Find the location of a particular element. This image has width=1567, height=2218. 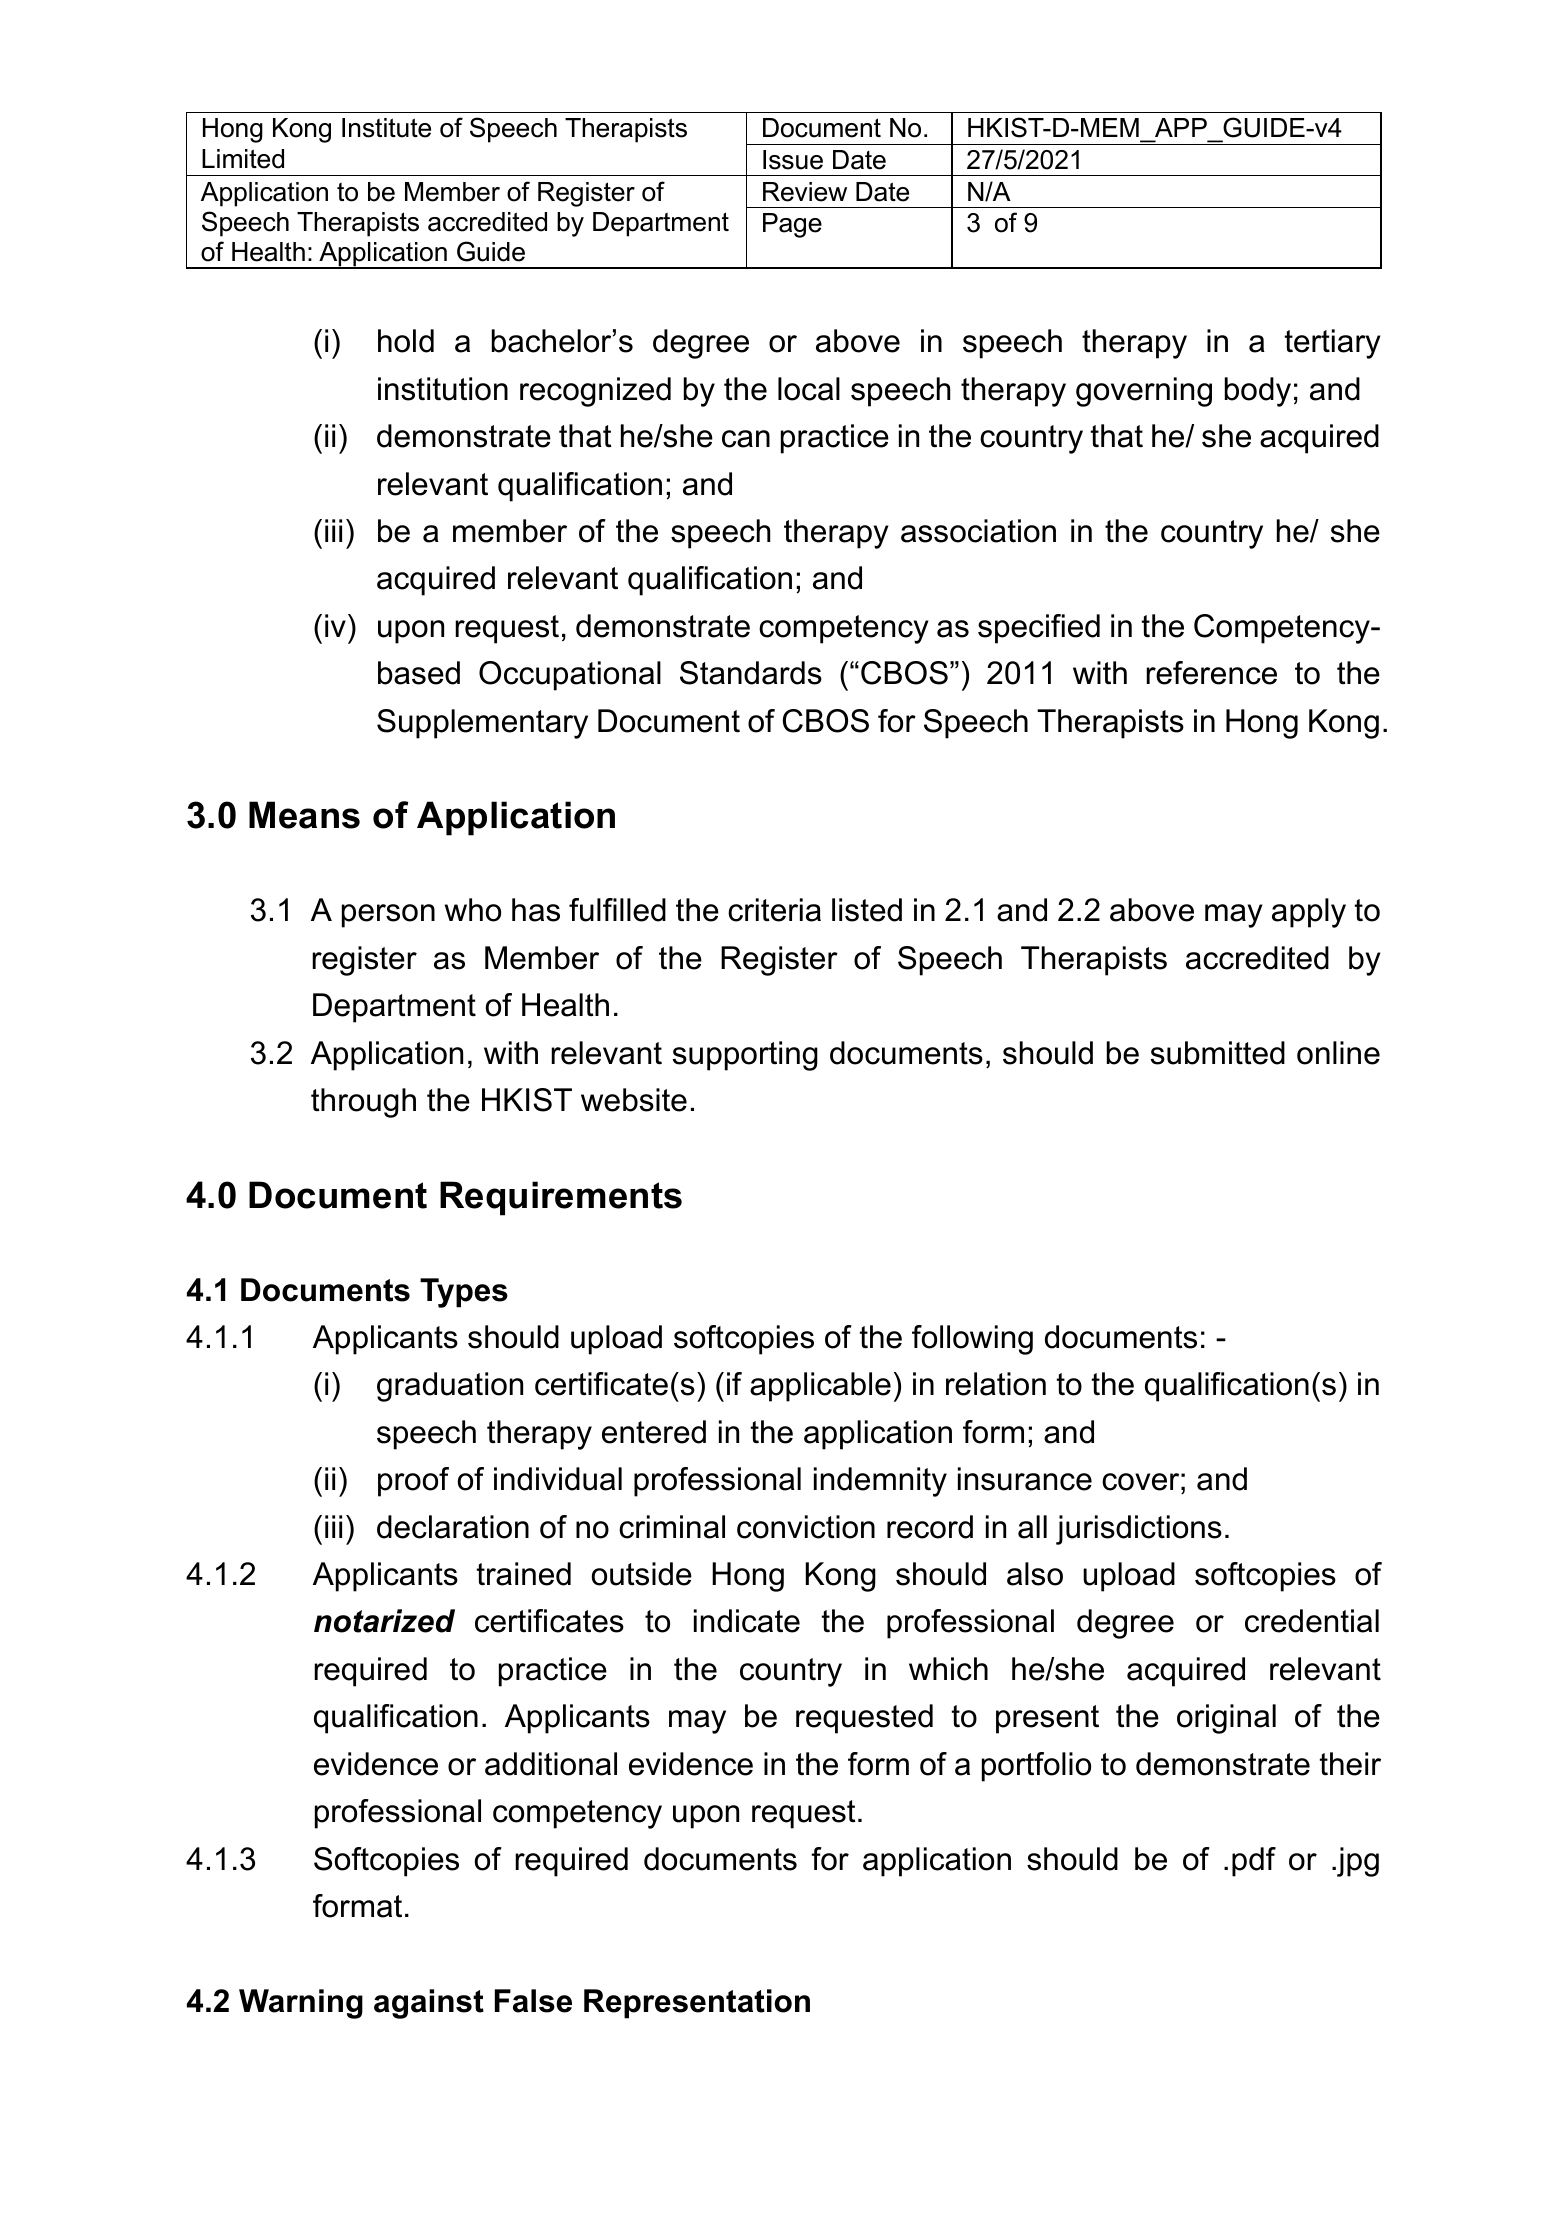

False is located at coordinates (533, 2001).
